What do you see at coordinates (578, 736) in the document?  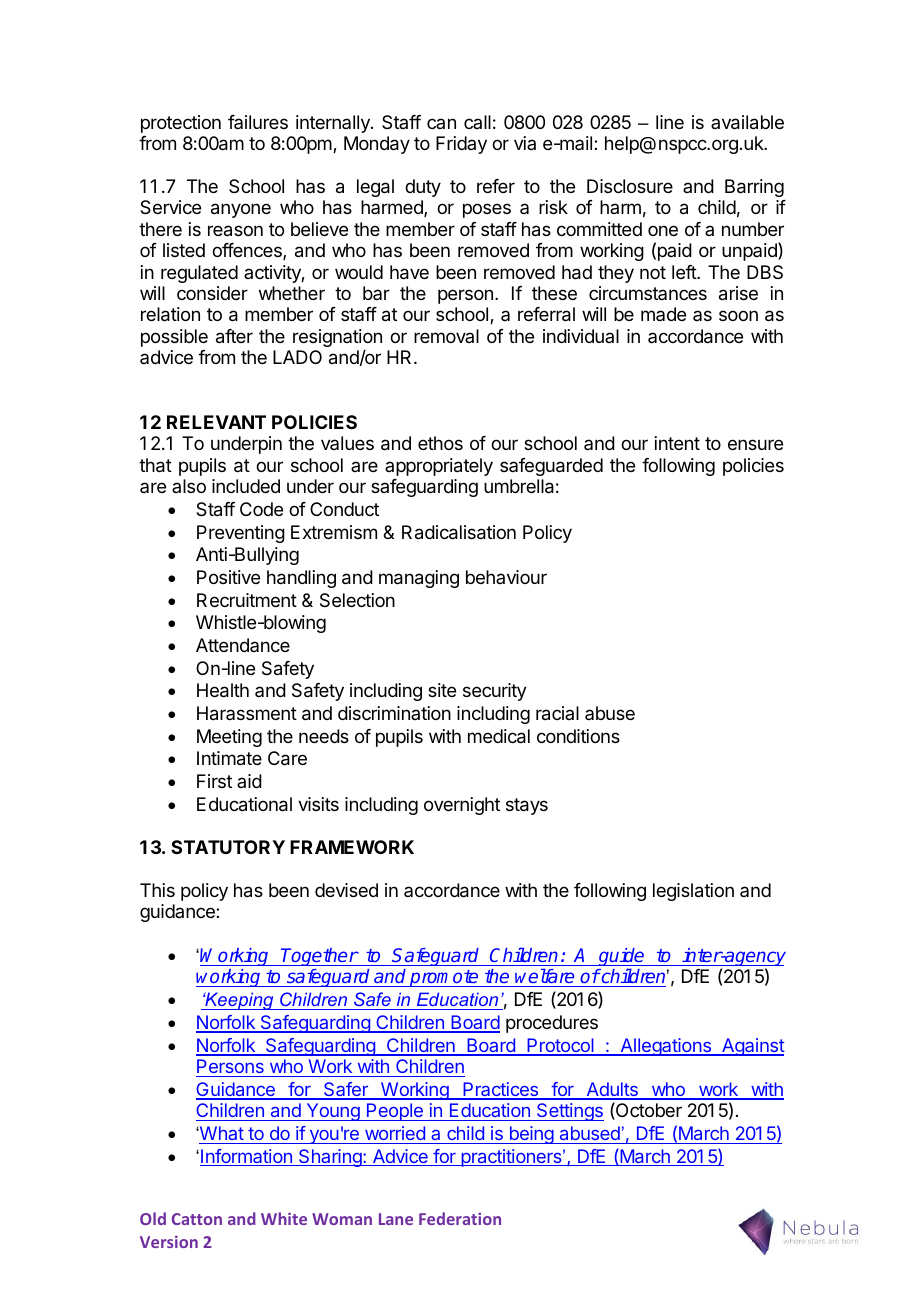 I see `conditions` at bounding box center [578, 736].
